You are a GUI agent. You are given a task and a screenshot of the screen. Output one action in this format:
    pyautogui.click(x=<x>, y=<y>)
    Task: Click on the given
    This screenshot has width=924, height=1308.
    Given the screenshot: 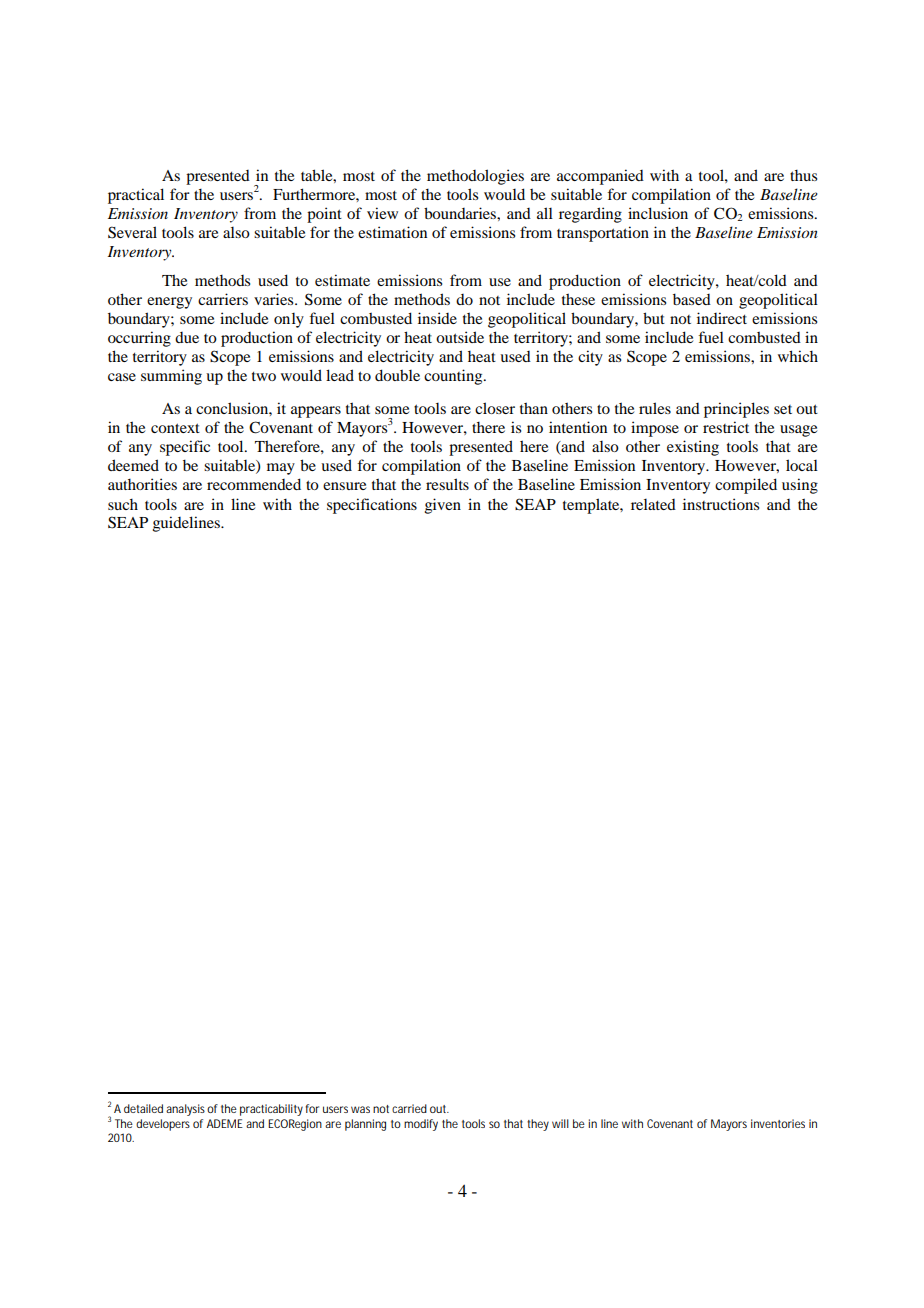 What is the action you would take?
    pyautogui.click(x=443, y=506)
